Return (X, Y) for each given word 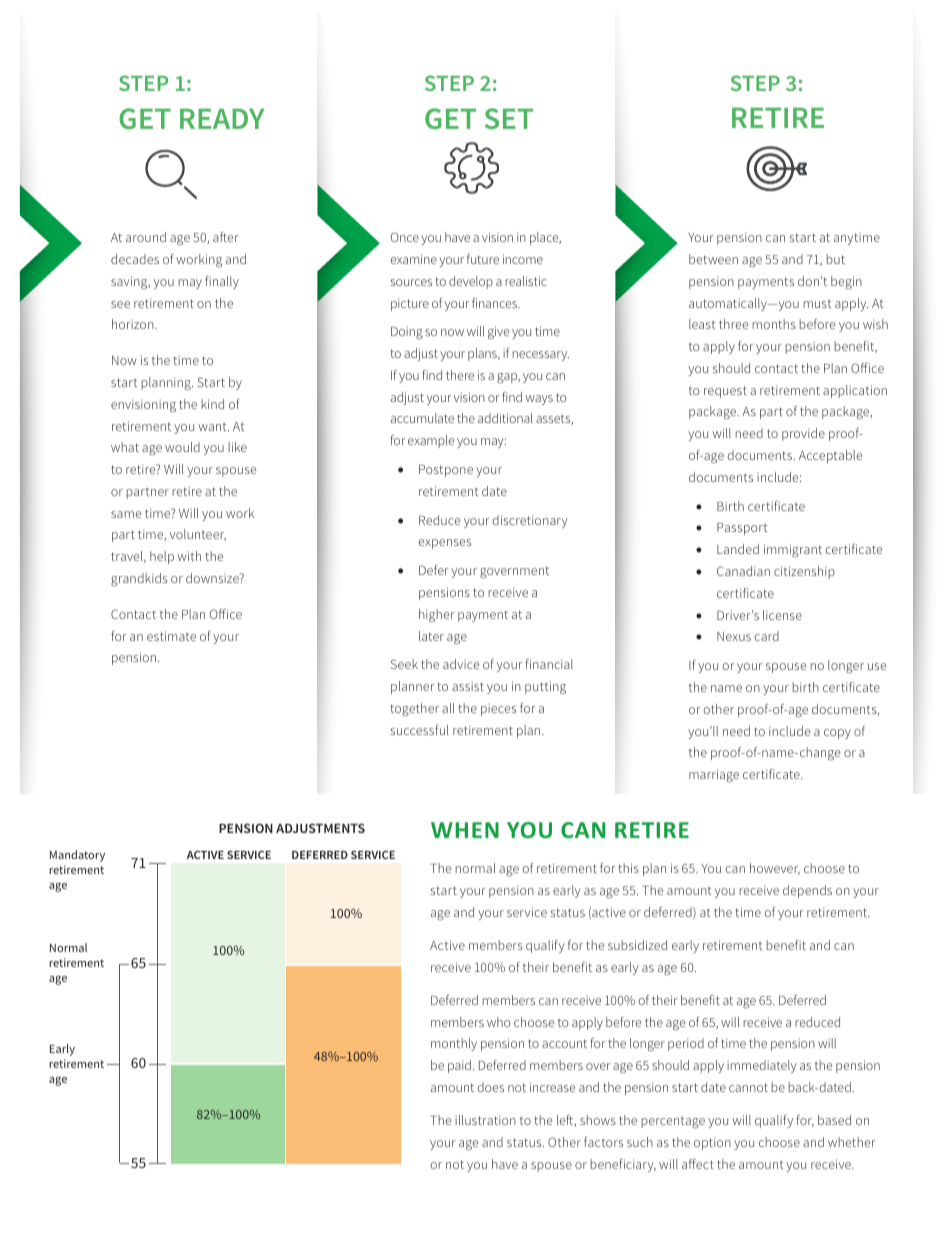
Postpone (446, 471)
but (836, 259)
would (182, 447)
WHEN (465, 830)
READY (222, 118)
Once (405, 237)
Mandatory (77, 856)
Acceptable (830, 456)
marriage (714, 775)
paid (459, 1066)
